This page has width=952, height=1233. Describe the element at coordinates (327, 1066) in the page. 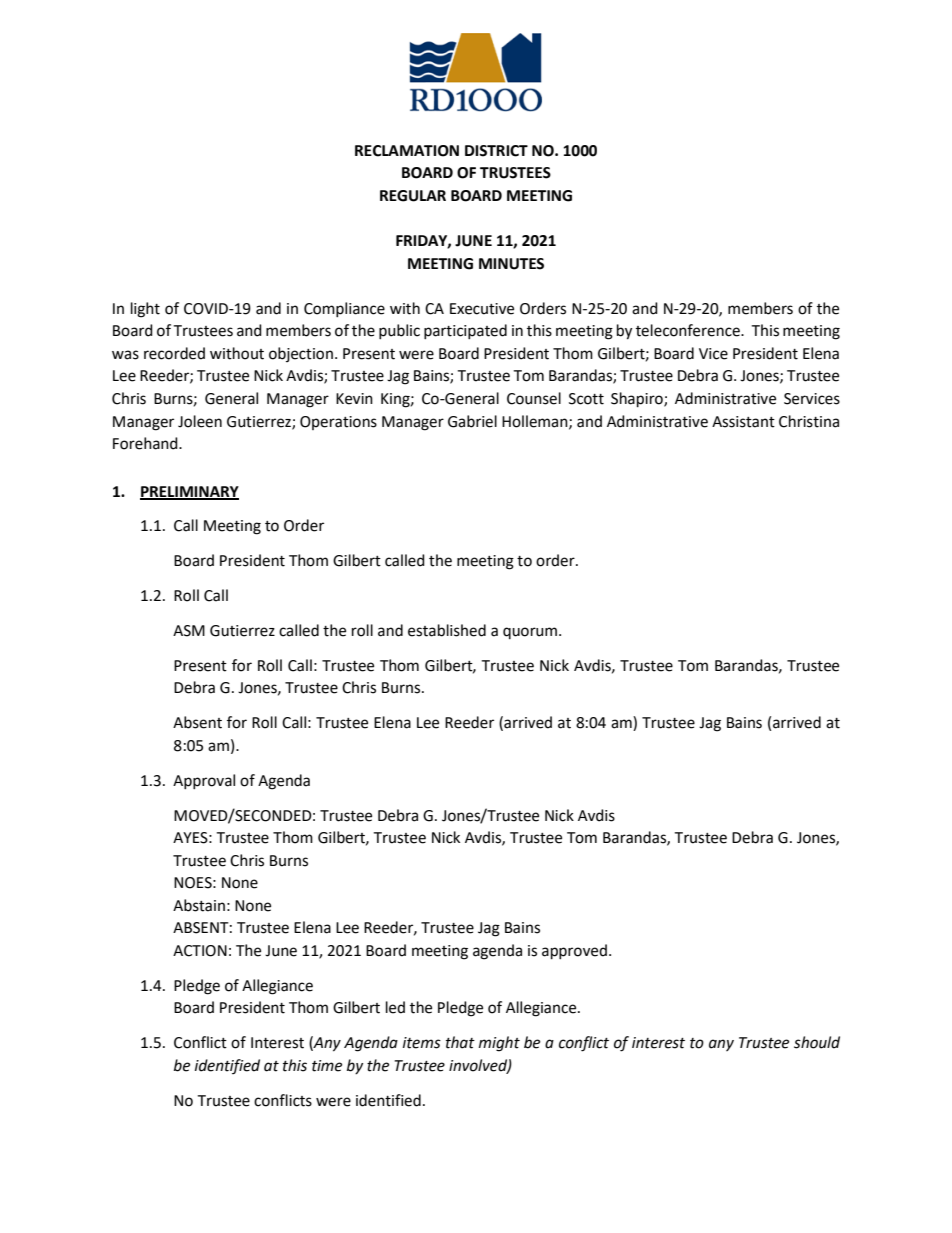

I see `time` at that location.
